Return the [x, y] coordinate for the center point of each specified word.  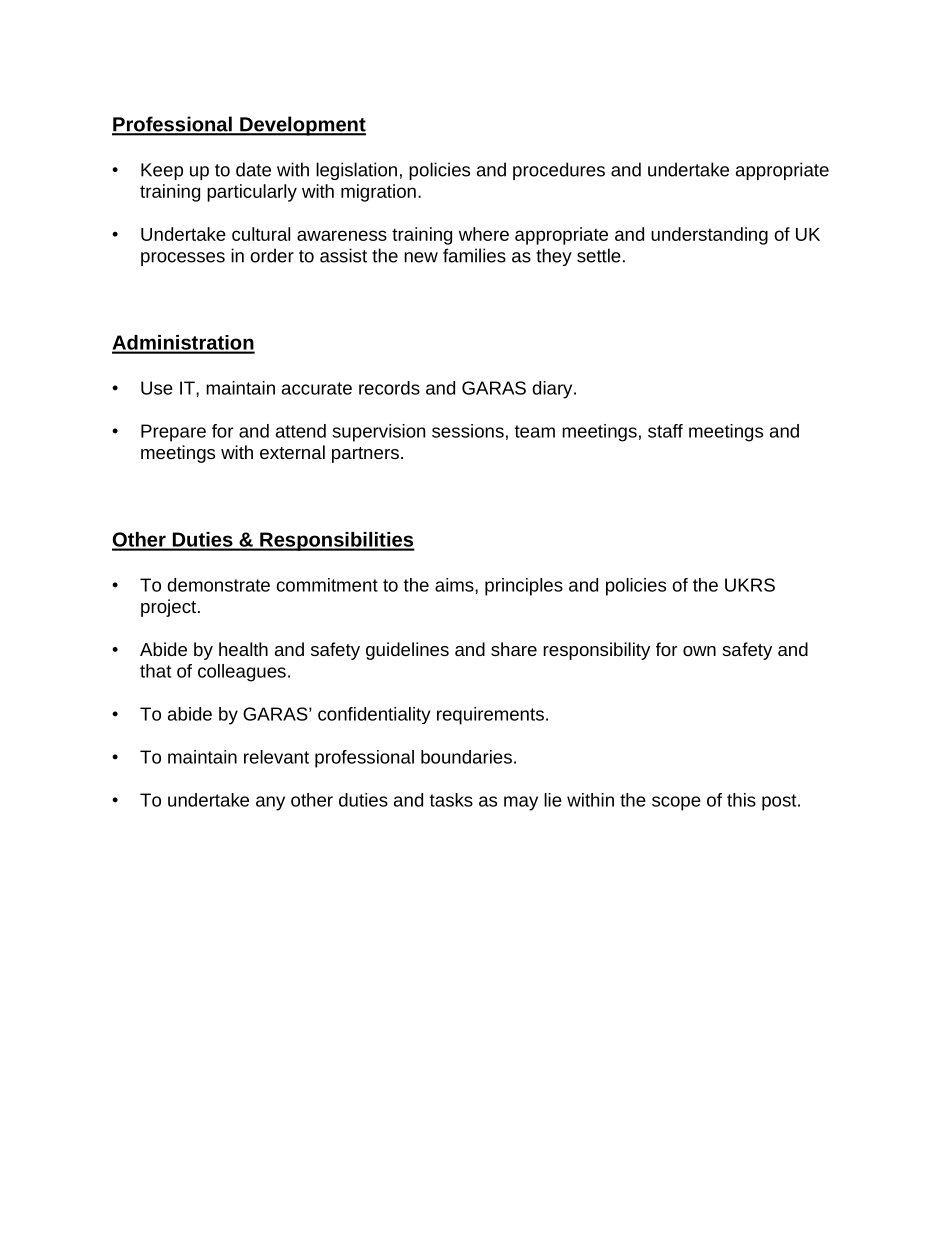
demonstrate [218, 585]
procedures [559, 171]
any [270, 803]
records [389, 388]
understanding [709, 236]
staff [665, 431]
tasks [451, 800]
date [253, 169]
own [699, 651]
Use [157, 388]
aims [455, 585]
